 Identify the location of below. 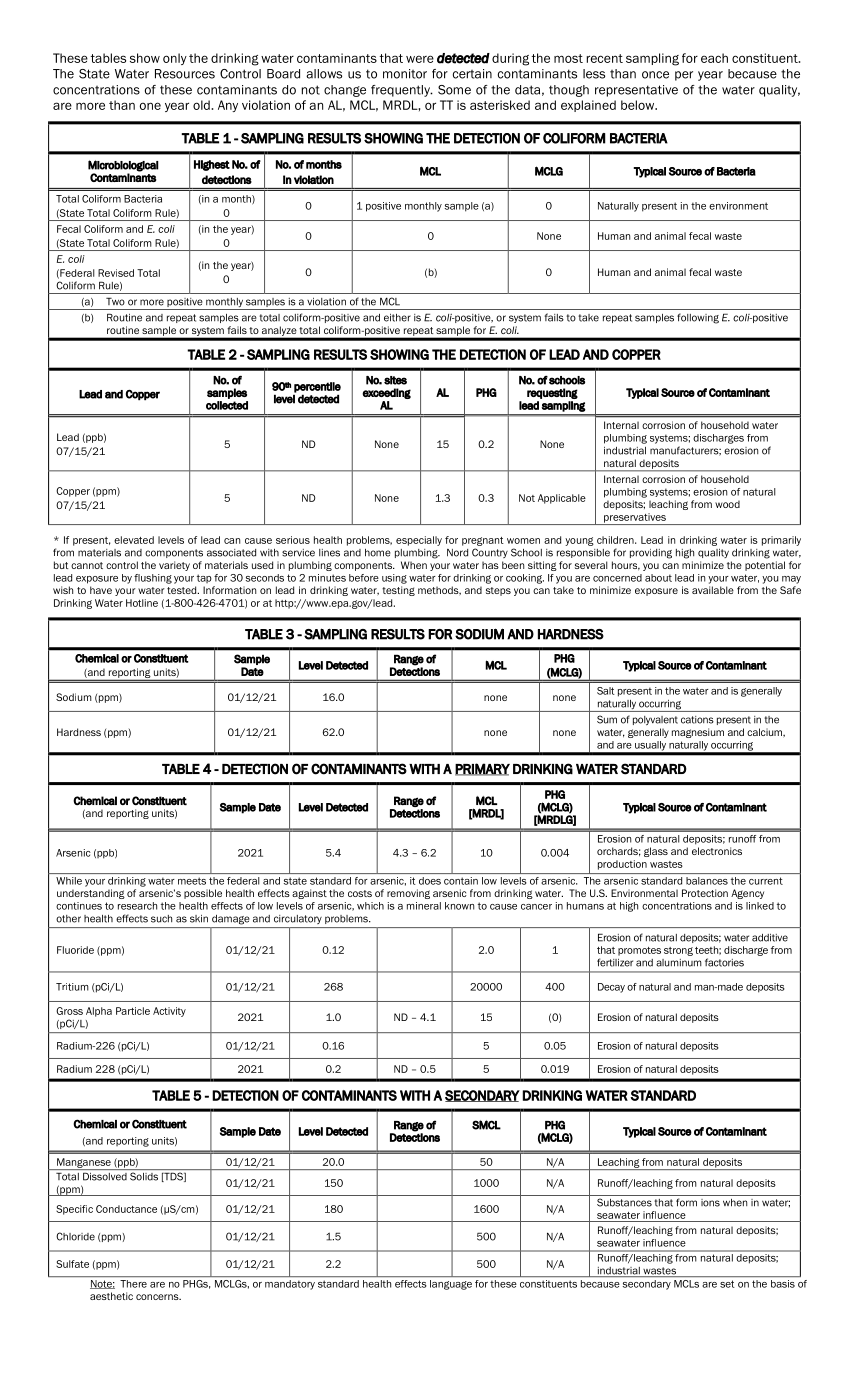
(639, 105).
